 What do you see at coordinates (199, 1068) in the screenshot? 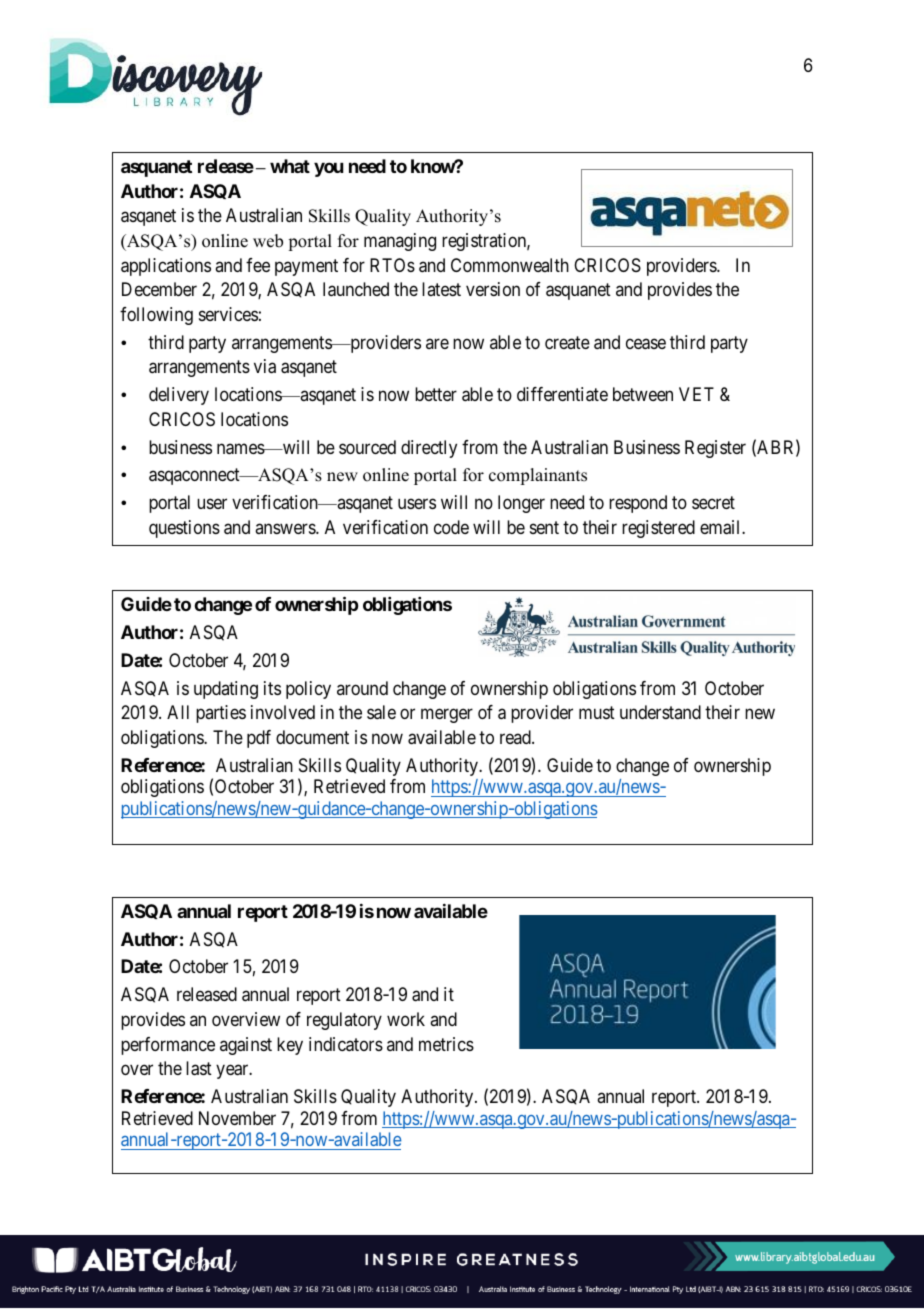
I see `last` at bounding box center [199, 1068].
